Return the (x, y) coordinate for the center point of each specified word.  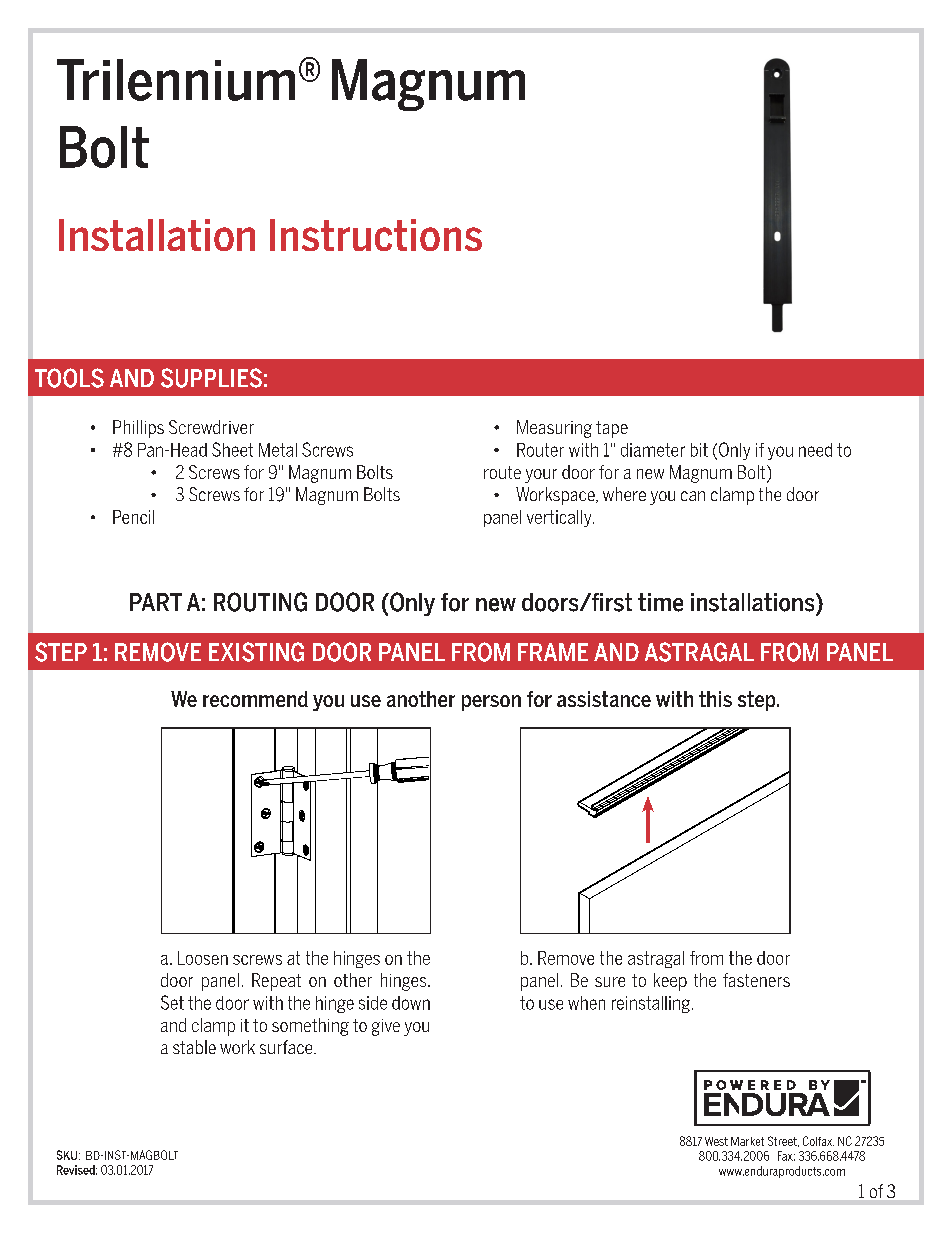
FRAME (553, 652)
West (716, 1141)
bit (699, 450)
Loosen (203, 958)
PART (156, 602)
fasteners (756, 980)
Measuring (554, 429)
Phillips (138, 429)
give (386, 1027)
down (411, 1003)
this (715, 699)
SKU (67, 1155)
